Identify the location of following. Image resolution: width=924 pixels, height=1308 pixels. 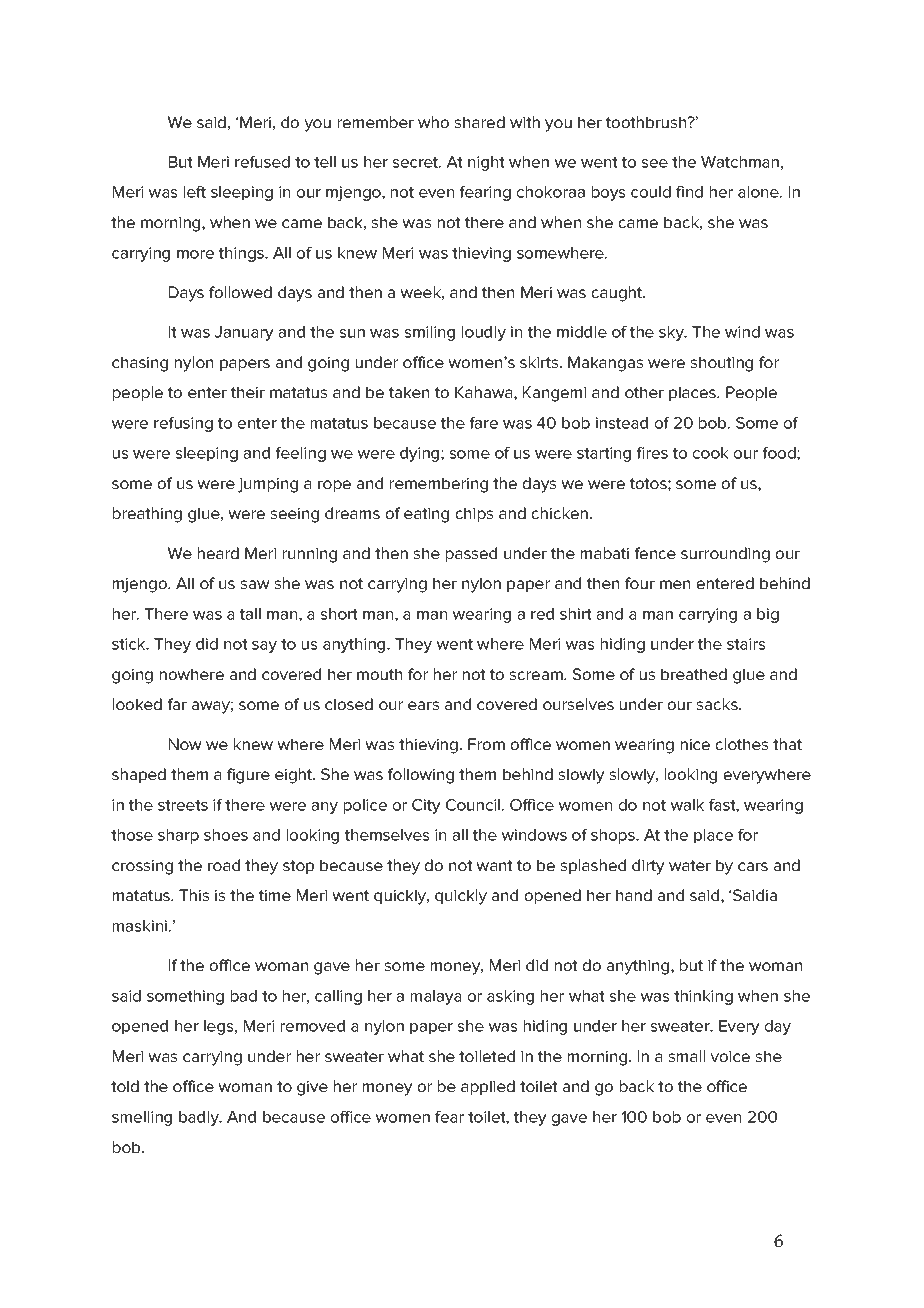
(421, 776).
